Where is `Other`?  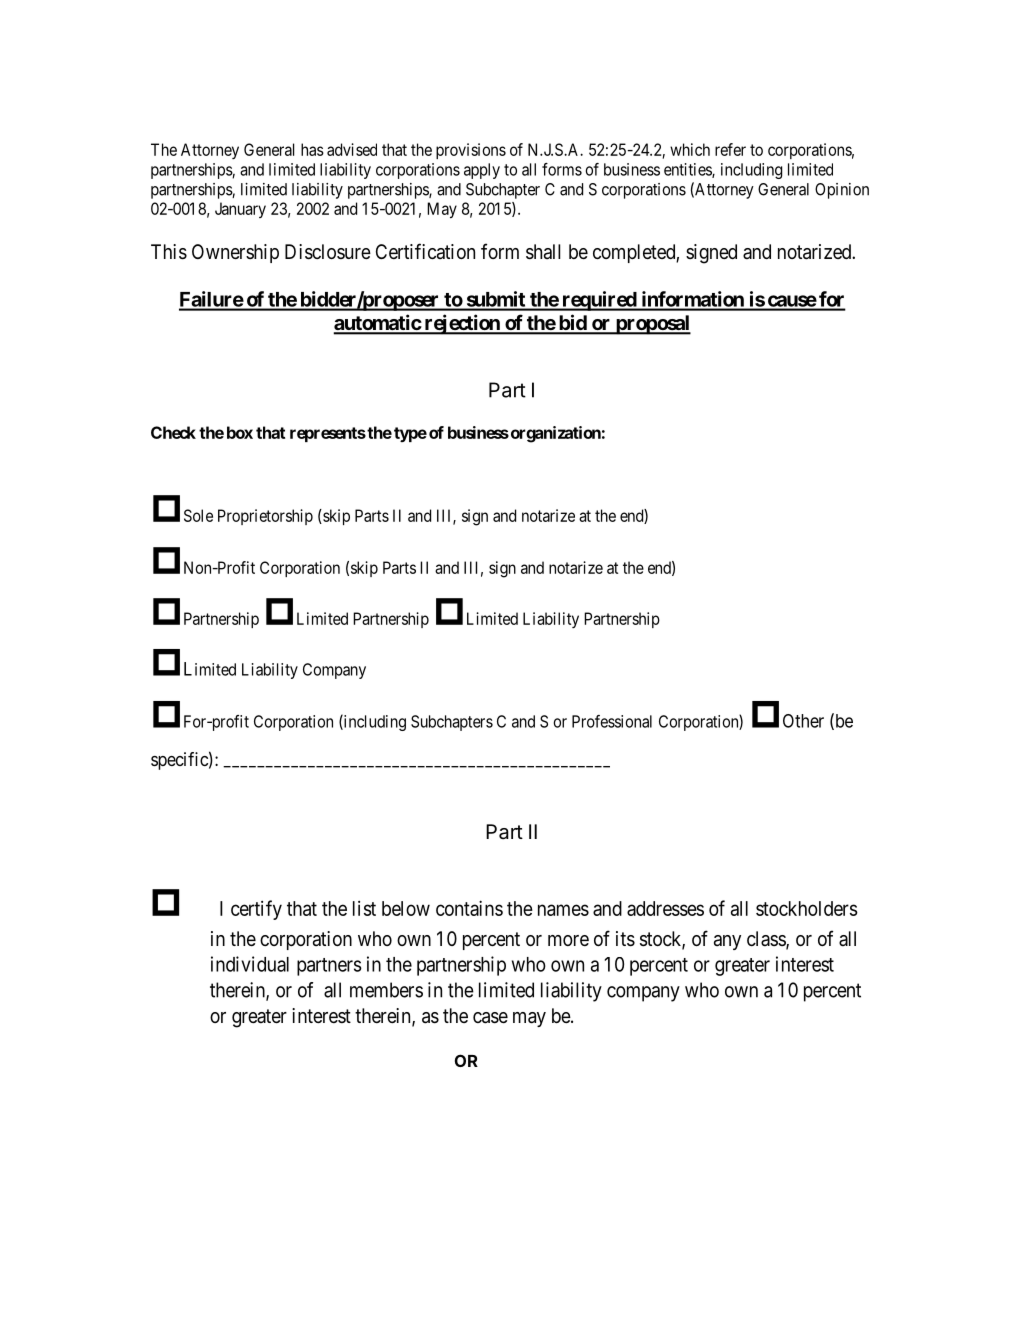 Other is located at coordinates (803, 721).
